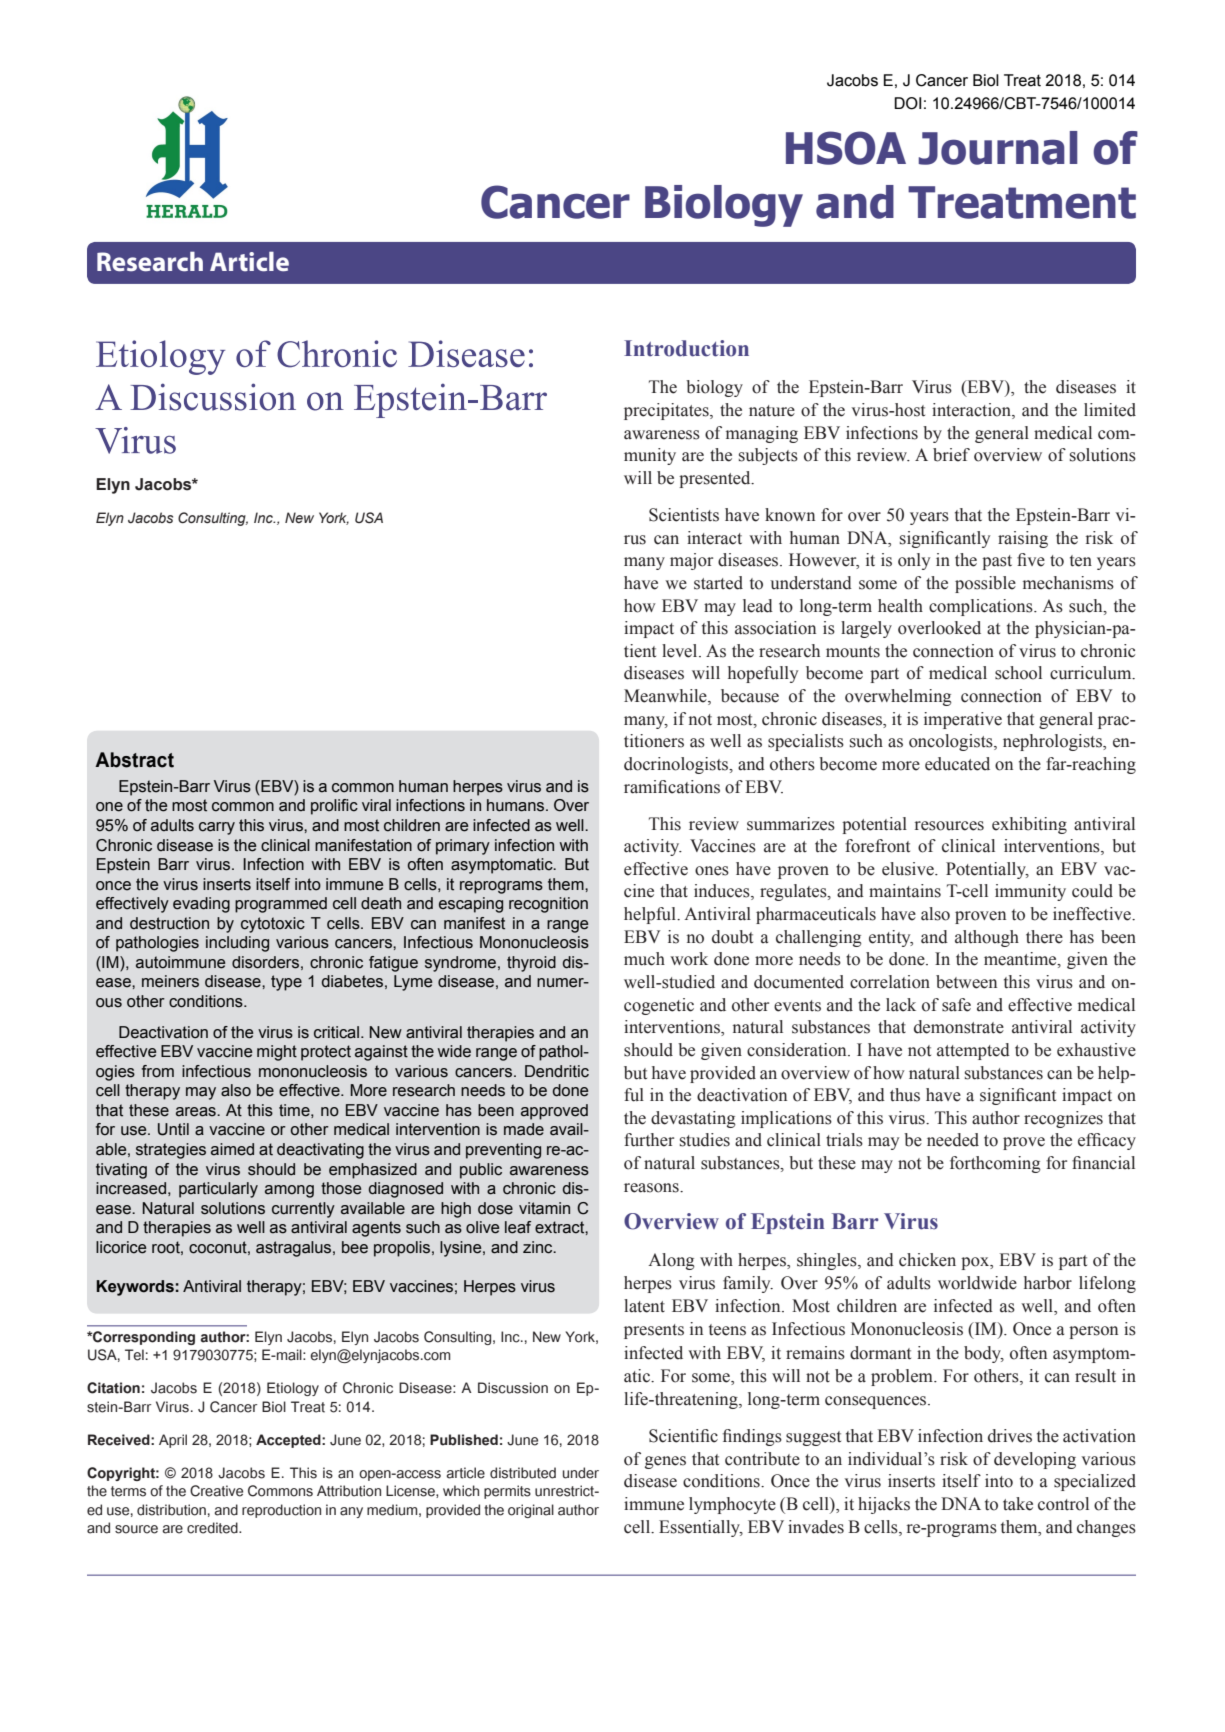 The image size is (1225, 1732). I want to click on Dendritic, so click(557, 1071).
